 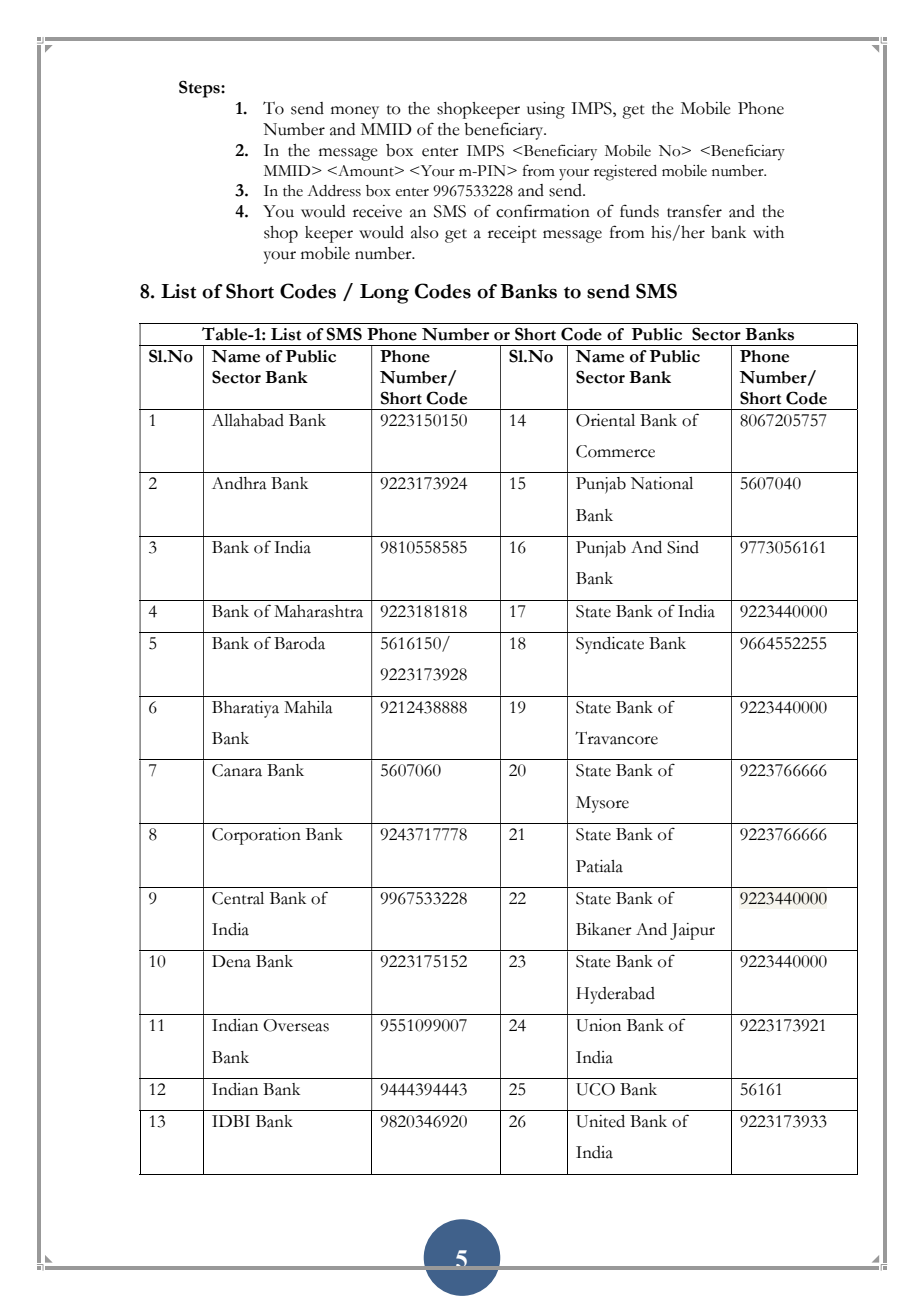 I want to click on Oriental, so click(x=605, y=420).
